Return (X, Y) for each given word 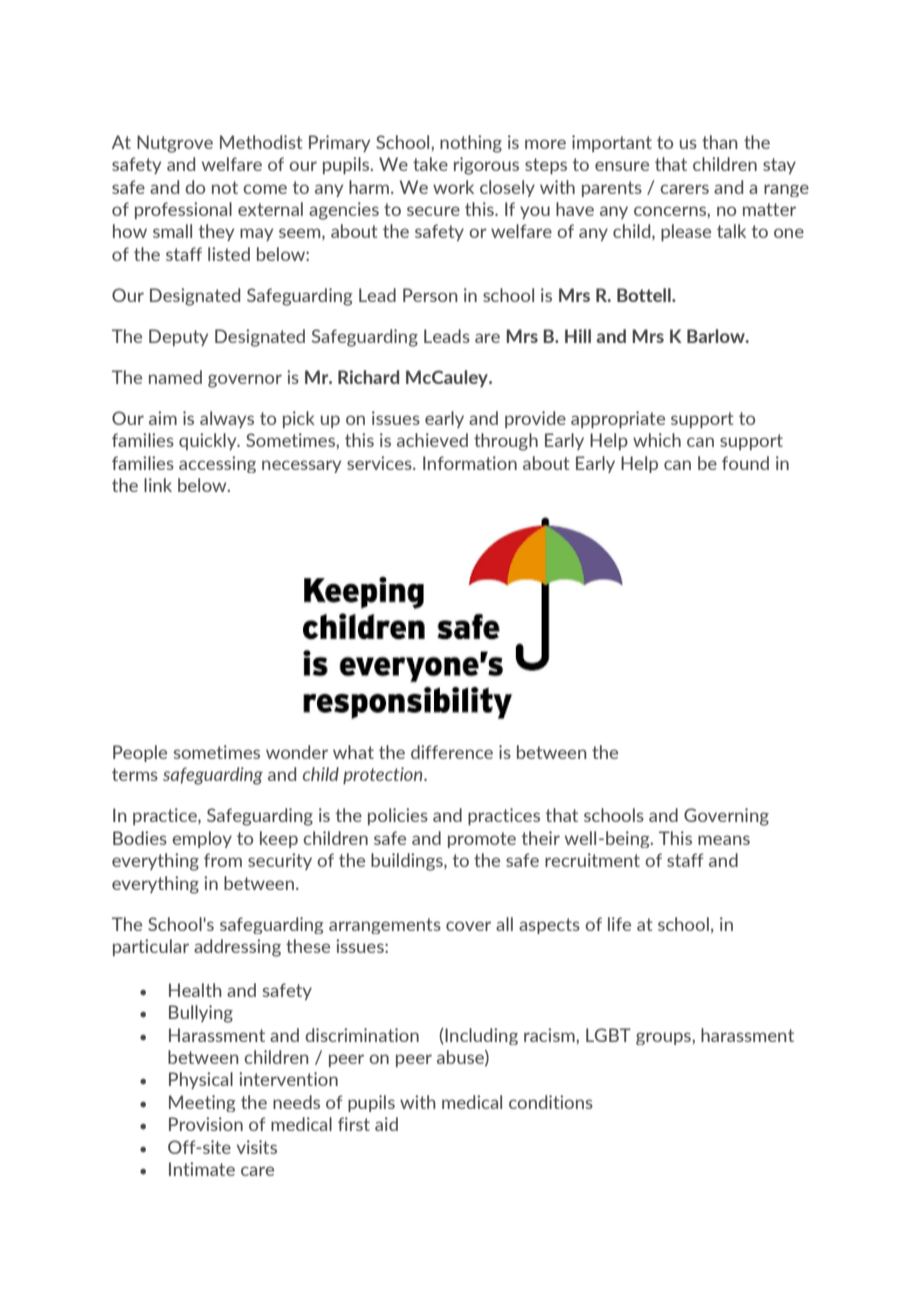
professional (183, 210)
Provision (206, 1124)
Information (470, 463)
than (720, 142)
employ (202, 839)
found (745, 463)
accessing (217, 464)
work (453, 187)
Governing (726, 817)
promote (482, 840)
